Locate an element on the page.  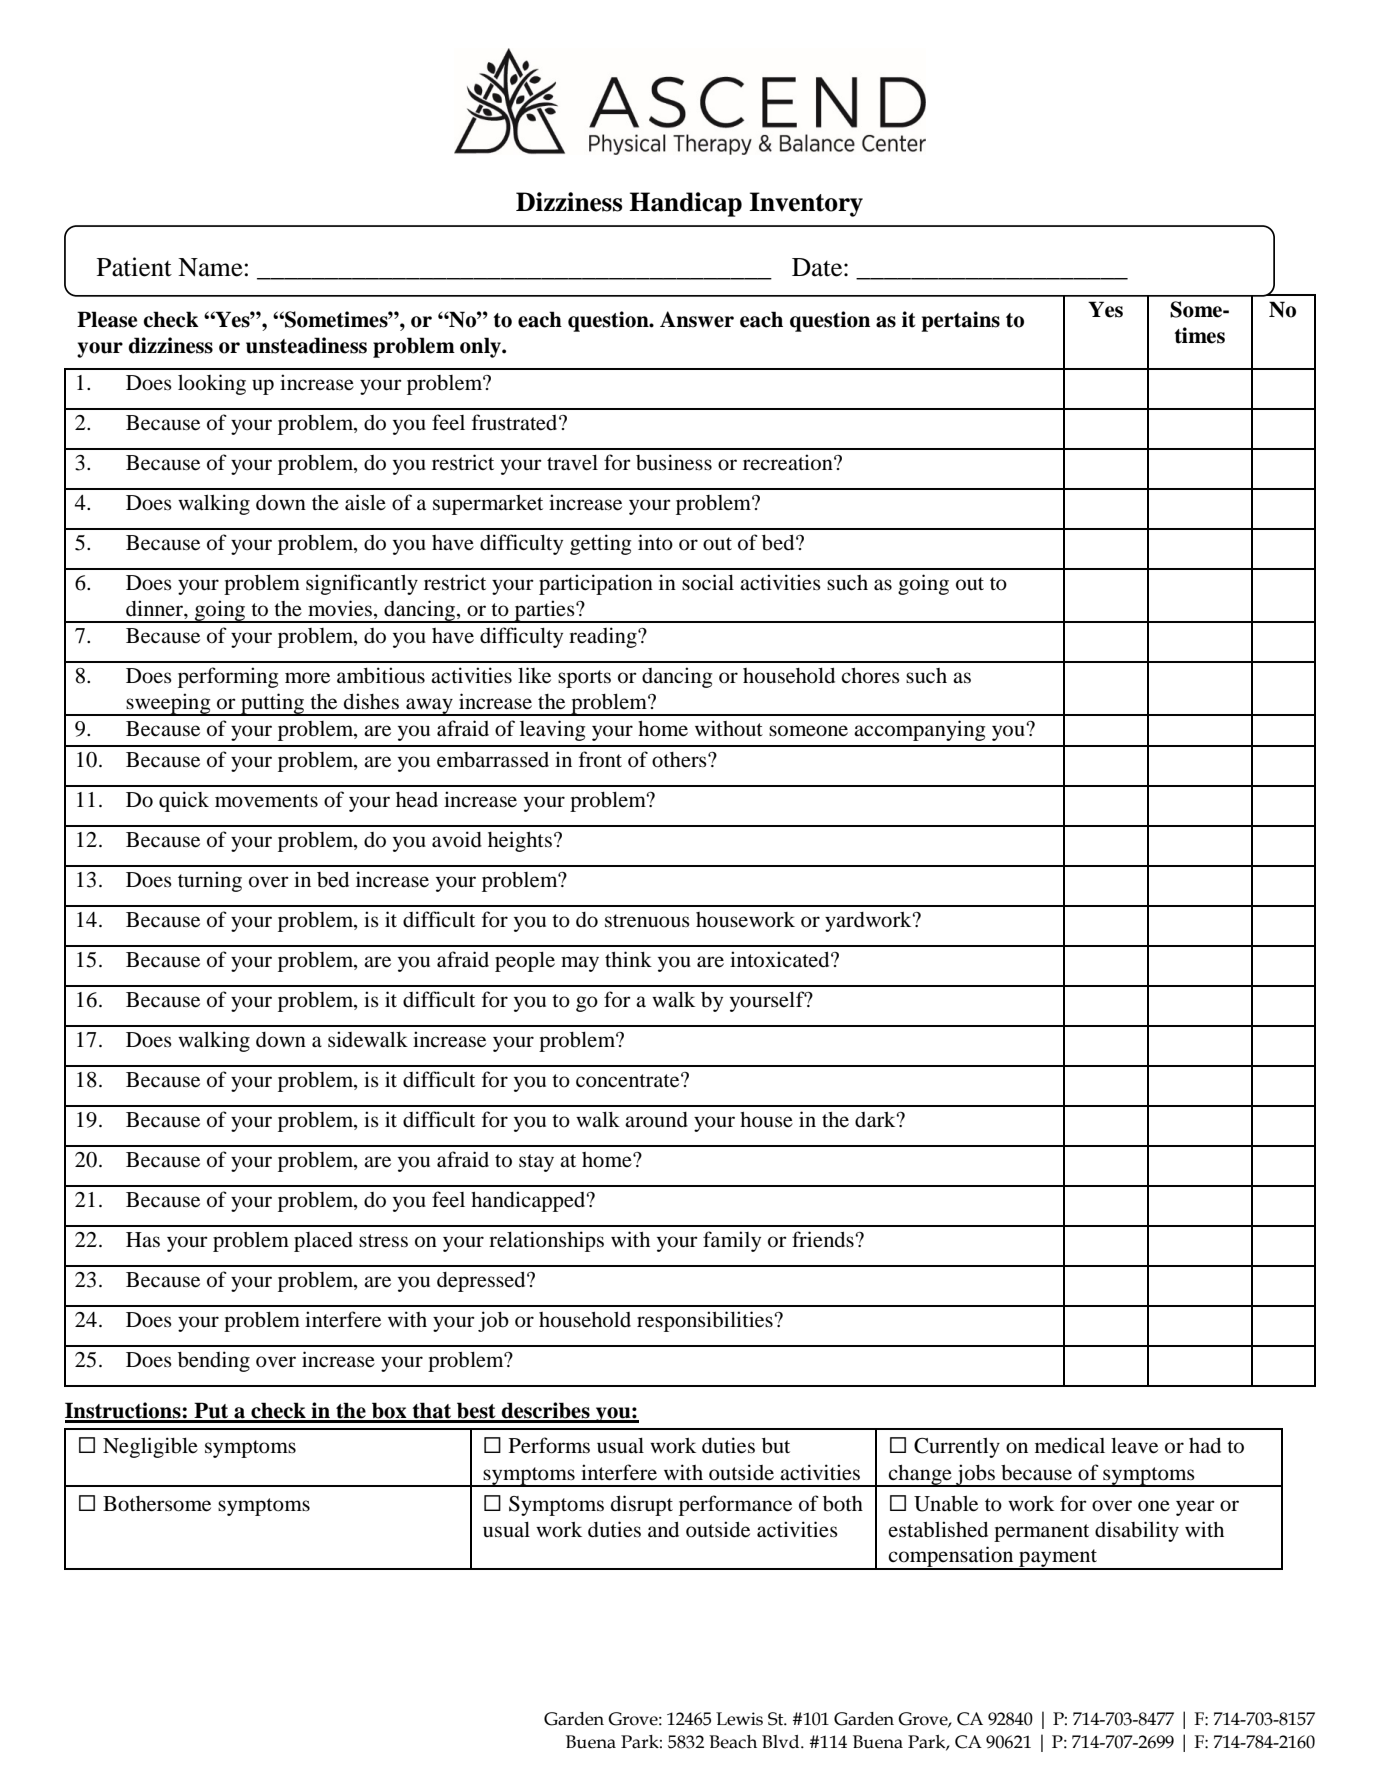
putting is located at coordinates (273, 704).
